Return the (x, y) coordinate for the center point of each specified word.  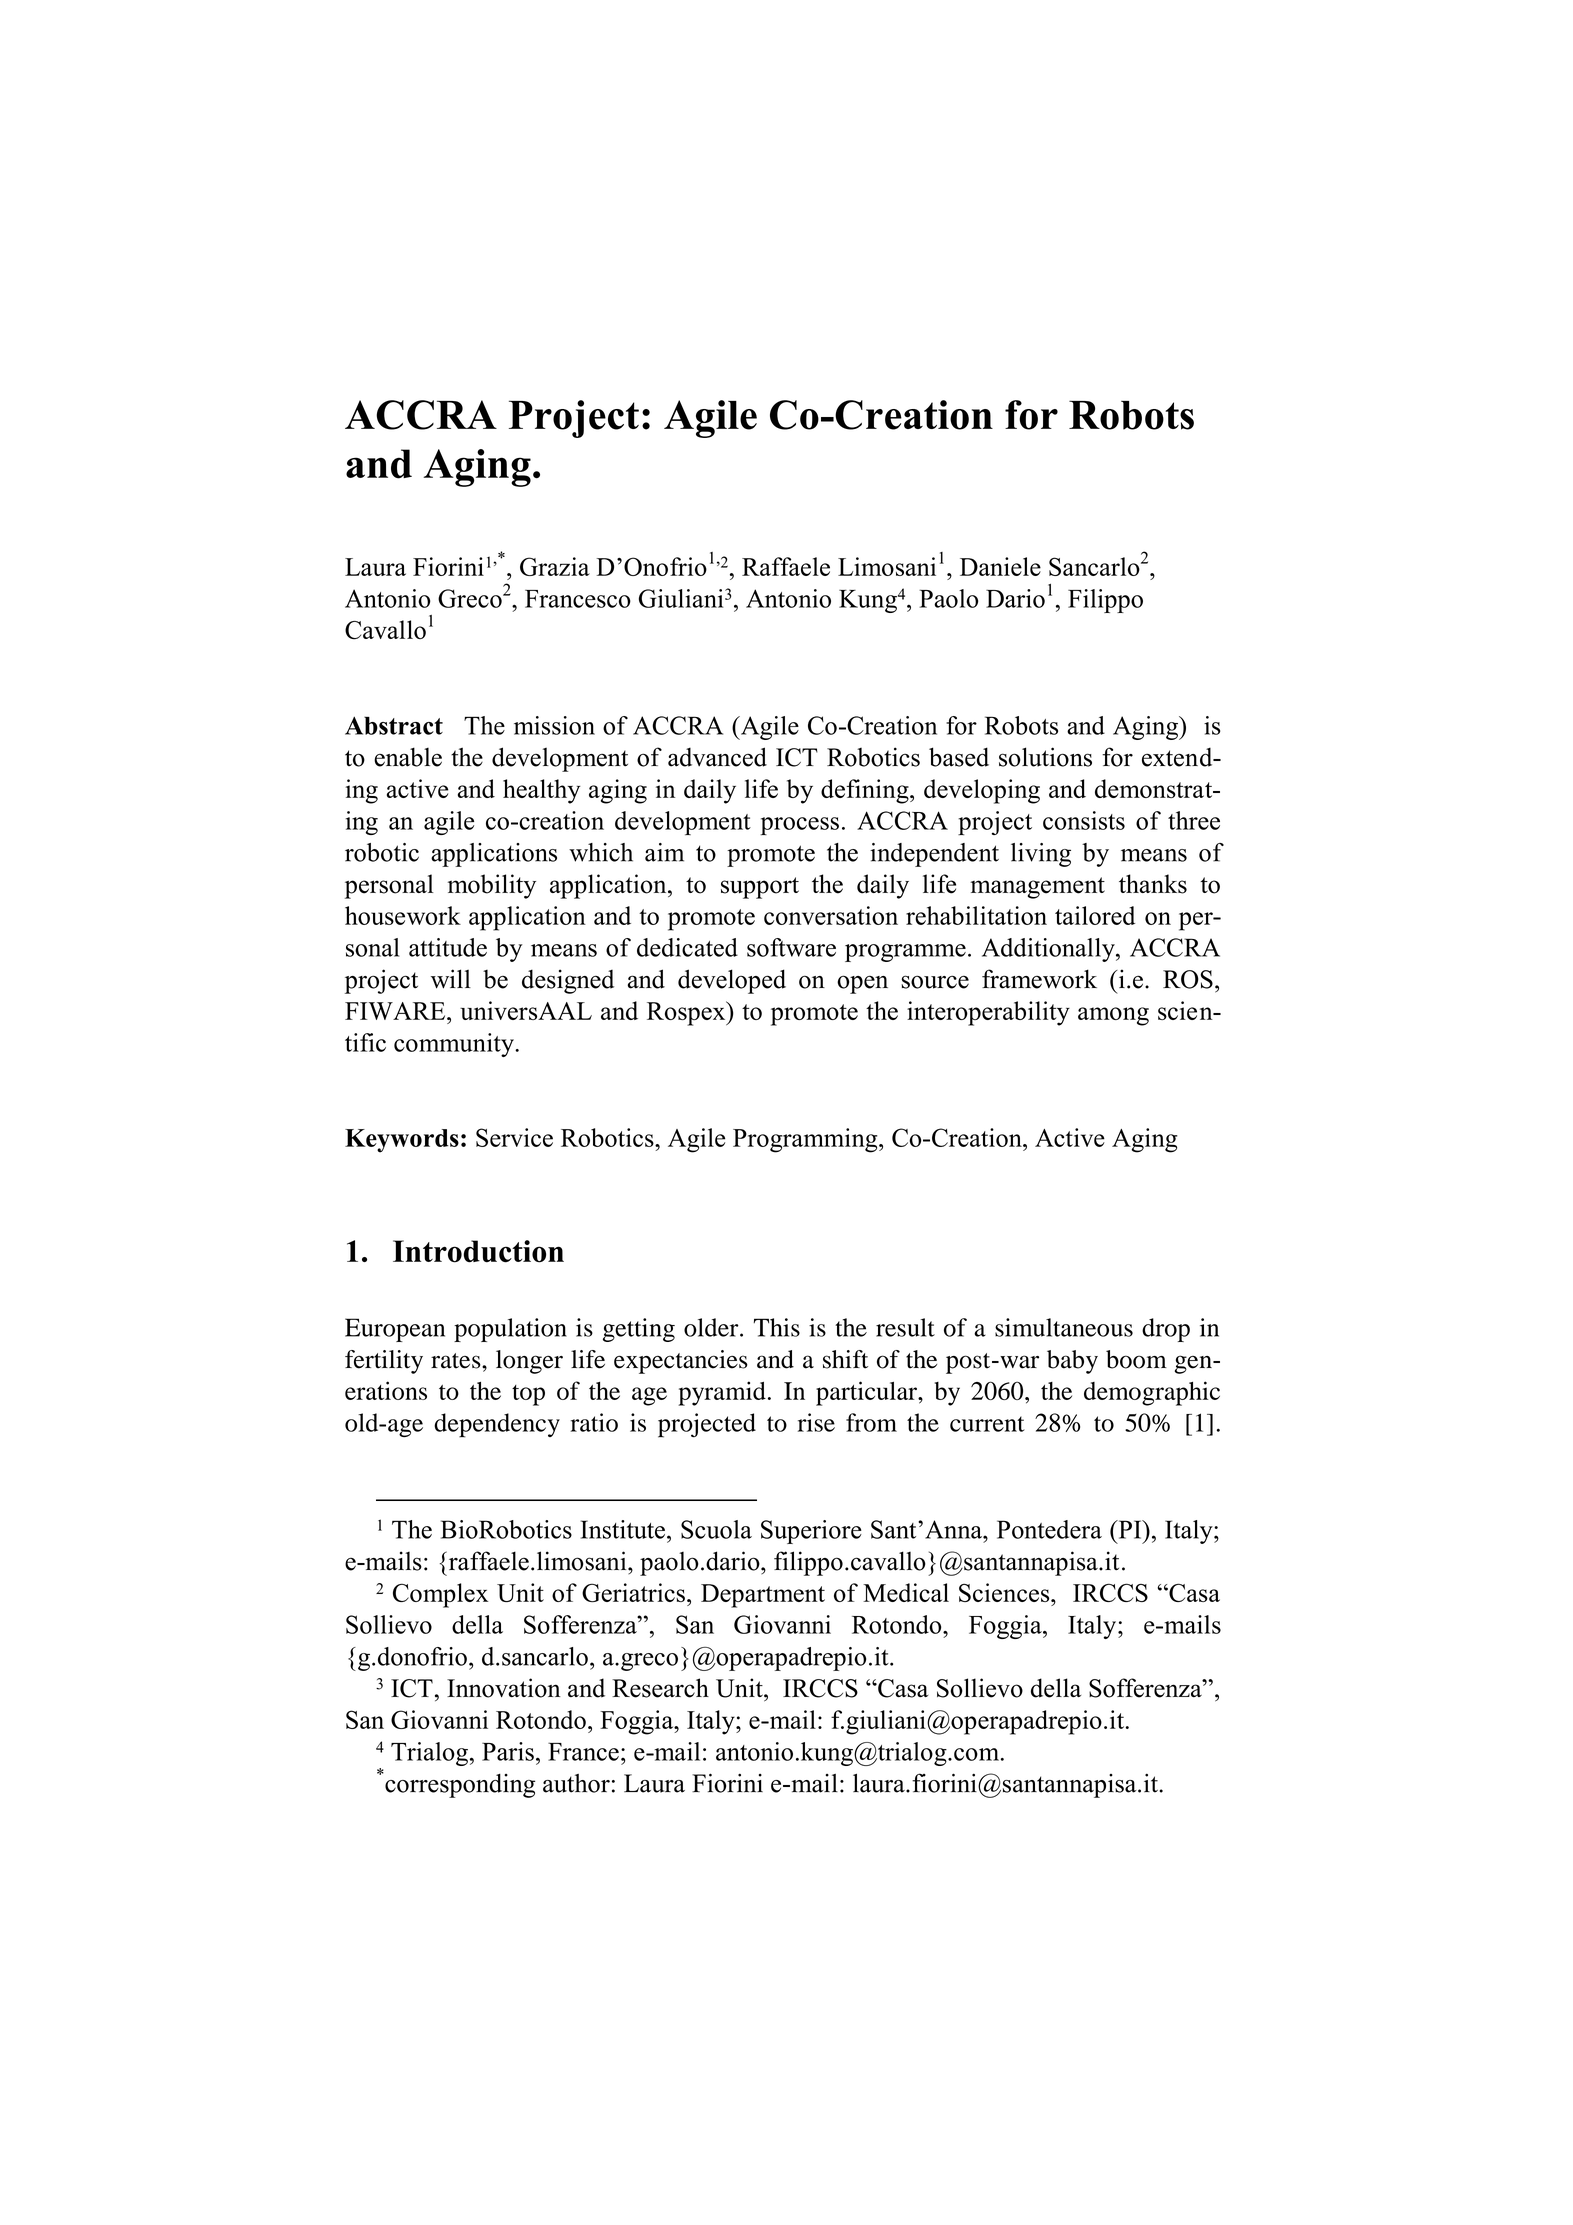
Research (660, 1688)
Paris (508, 1751)
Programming (806, 1140)
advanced (717, 757)
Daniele (1000, 566)
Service (514, 1137)
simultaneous (1064, 1327)
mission (554, 725)
